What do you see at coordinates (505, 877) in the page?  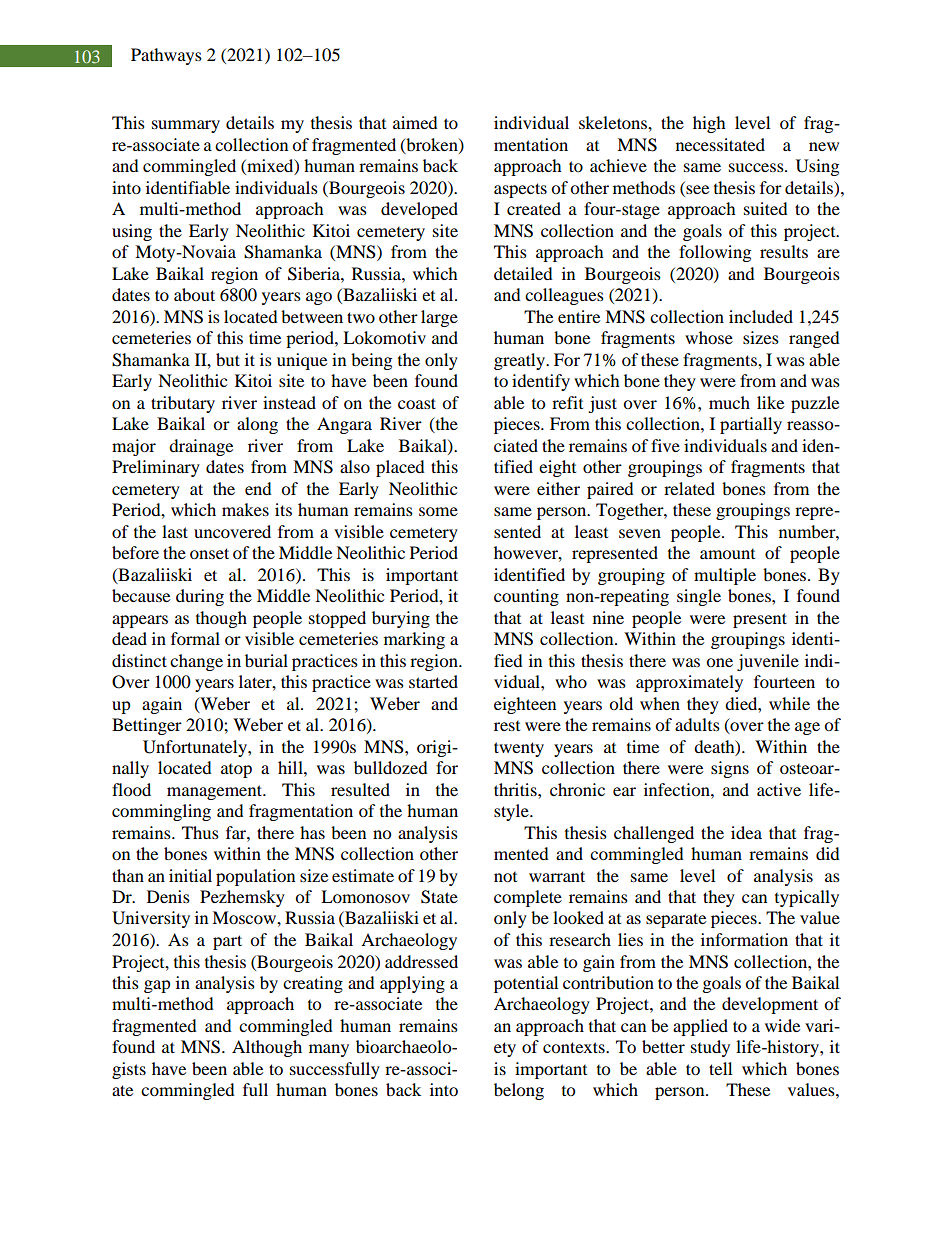 I see `not` at bounding box center [505, 877].
